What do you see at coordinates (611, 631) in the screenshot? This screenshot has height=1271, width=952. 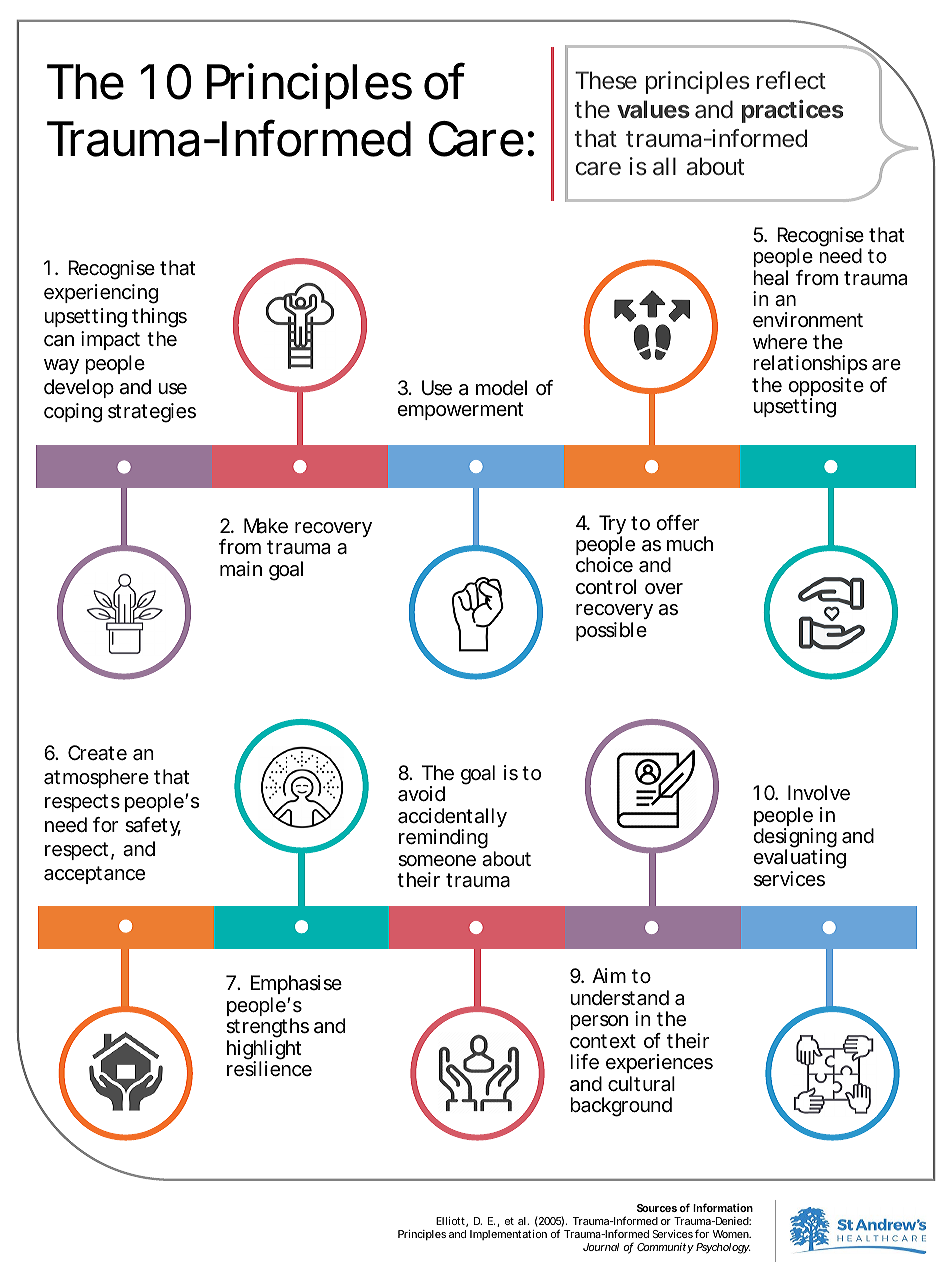 I see `possible` at bounding box center [611, 631].
